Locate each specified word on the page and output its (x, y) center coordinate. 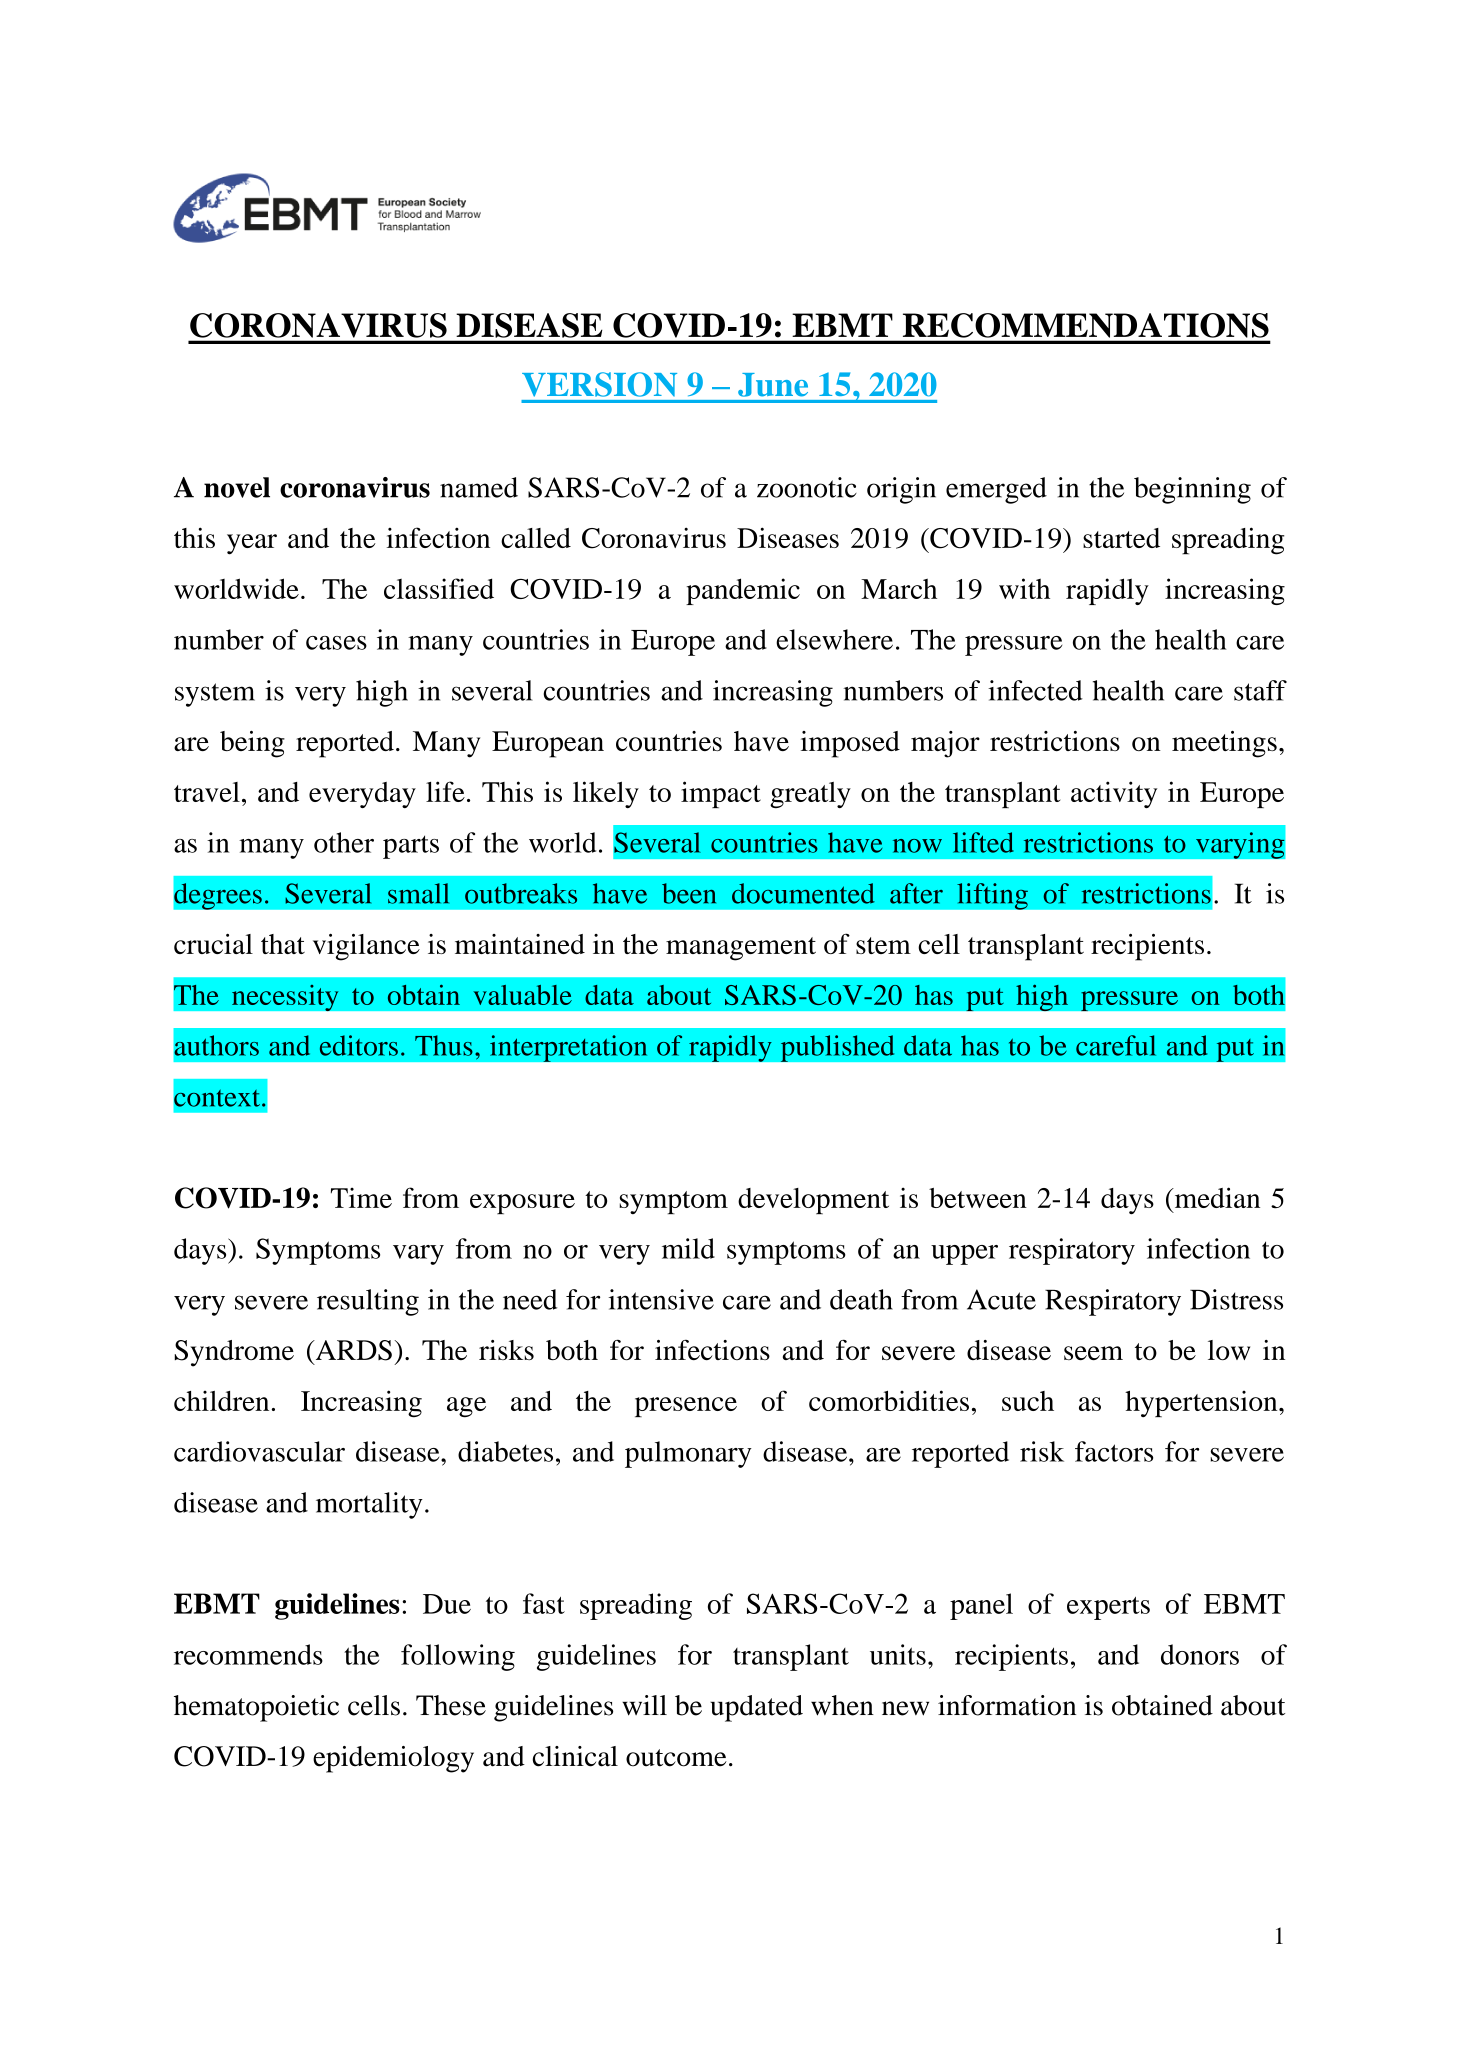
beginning (1192, 490)
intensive (661, 1299)
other (344, 842)
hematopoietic (256, 1708)
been (689, 893)
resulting (368, 1302)
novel (237, 487)
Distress (1236, 1299)
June (773, 385)
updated (756, 1708)
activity (1114, 794)
